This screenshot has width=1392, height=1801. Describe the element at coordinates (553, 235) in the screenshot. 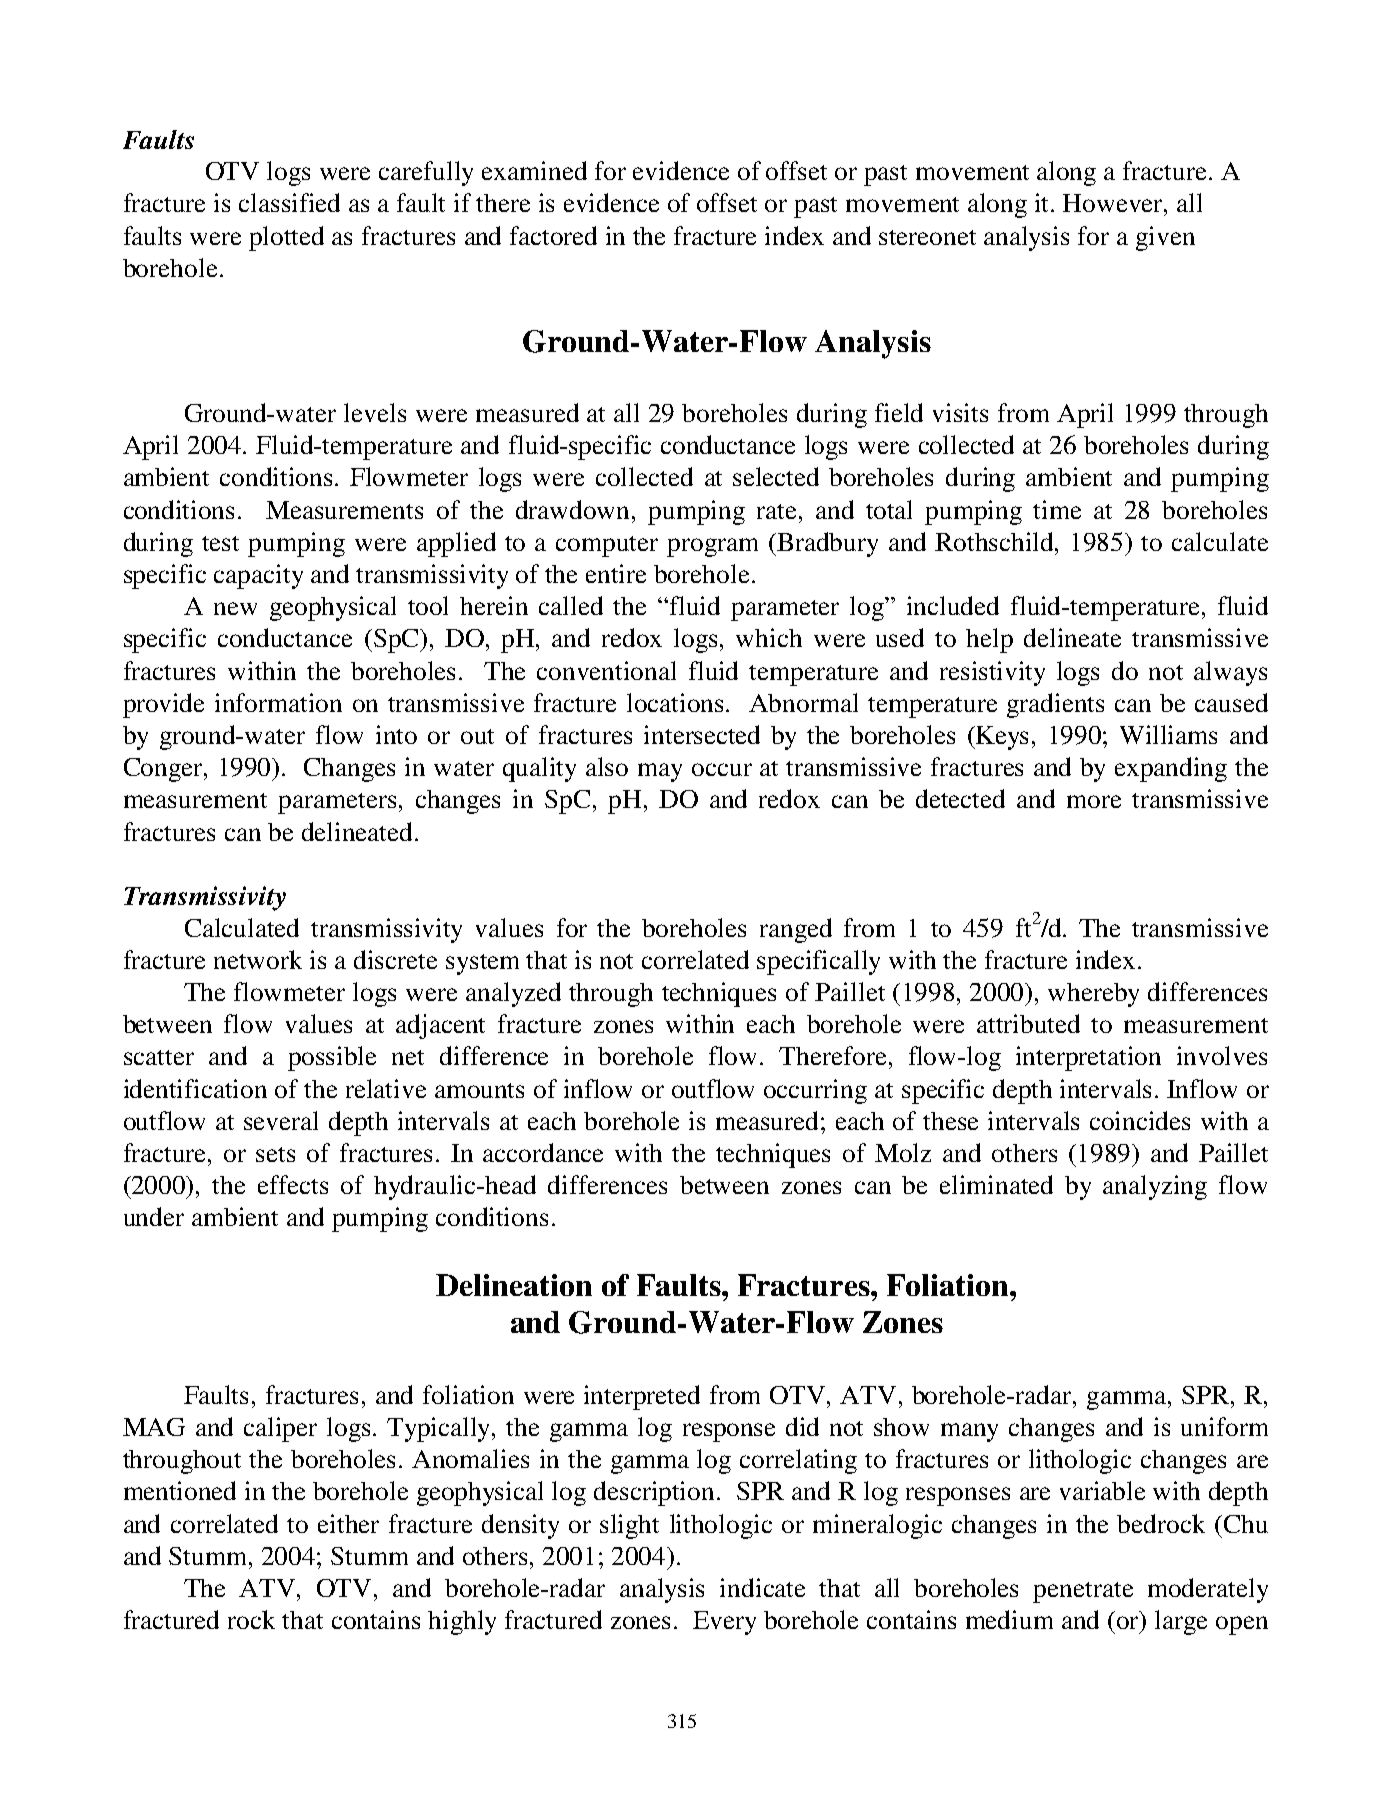

I see `factored` at that location.
